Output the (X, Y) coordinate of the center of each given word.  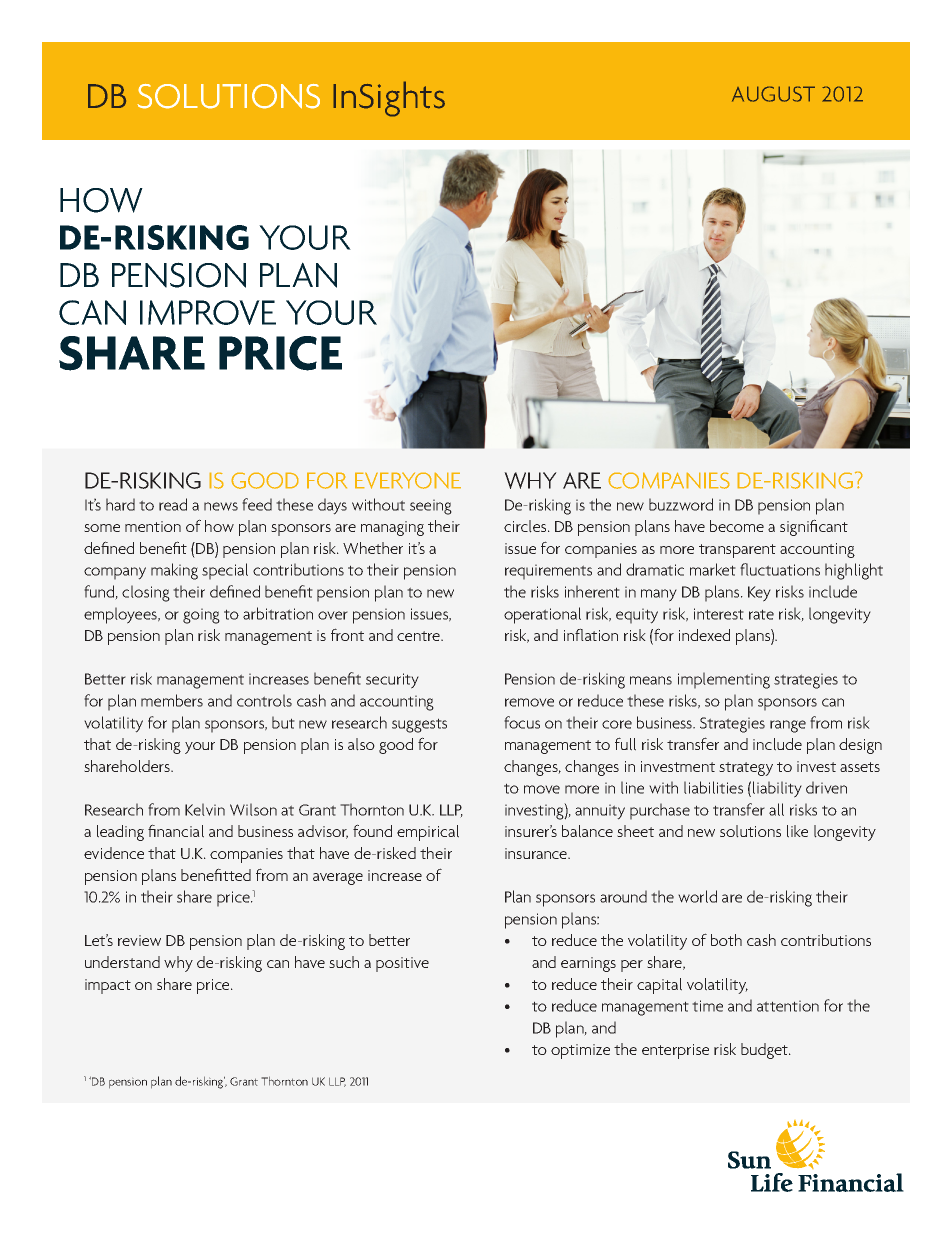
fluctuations (780, 569)
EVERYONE (408, 481)
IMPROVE (208, 312)
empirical (428, 833)
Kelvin (205, 809)
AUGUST (773, 94)
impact (108, 986)
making (174, 571)
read (173, 504)
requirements (548, 572)
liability (777, 789)
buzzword (681, 504)
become (737, 526)
